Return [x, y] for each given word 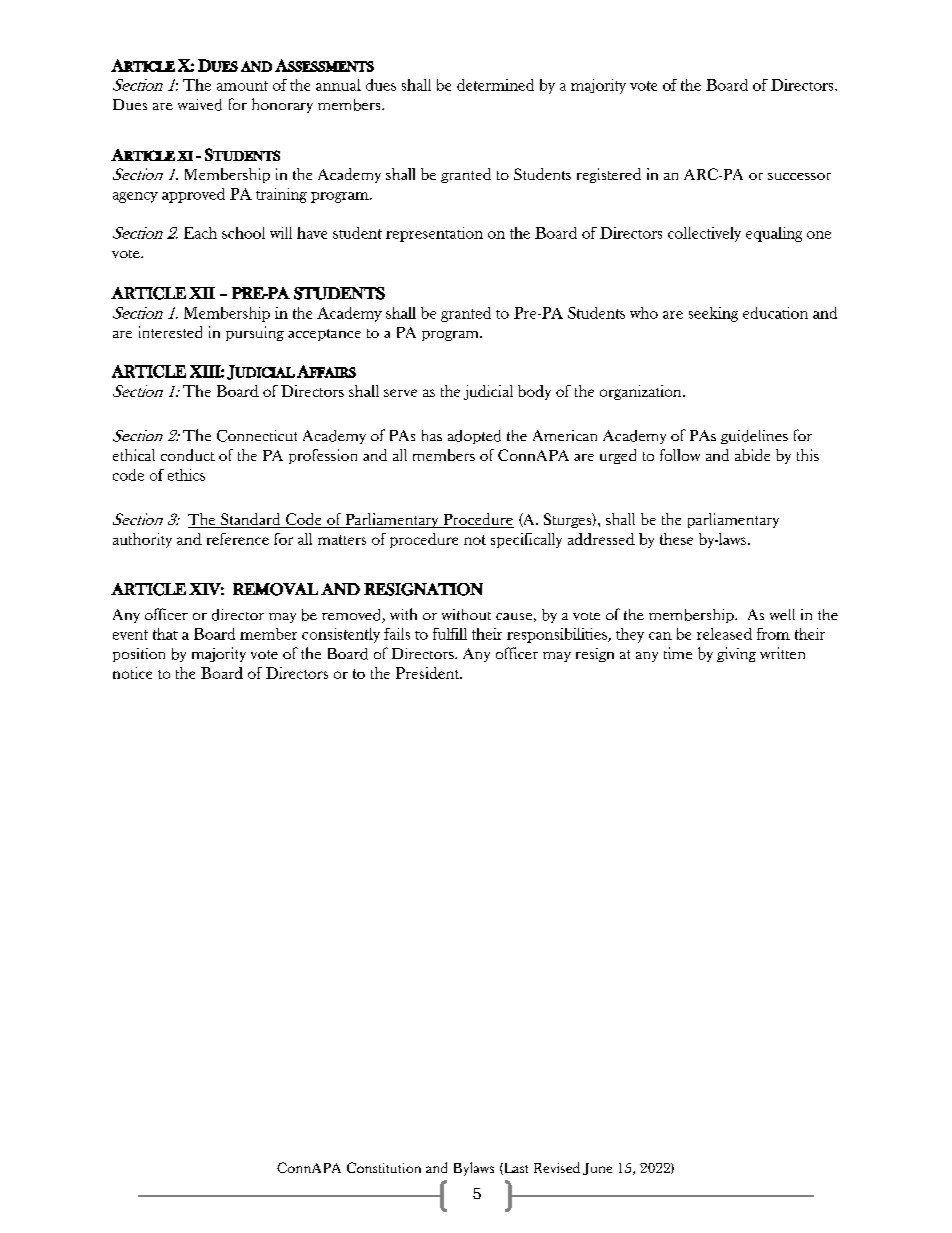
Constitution [384, 1167]
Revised [557, 1167]
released [724, 634]
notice [132, 673]
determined [495, 85]
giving [736, 654]
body [534, 392]
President [429, 673]
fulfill [450, 634]
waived [200, 105]
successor [799, 176]
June [597, 1169]
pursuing [255, 333]
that [165, 634]
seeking [713, 314]
